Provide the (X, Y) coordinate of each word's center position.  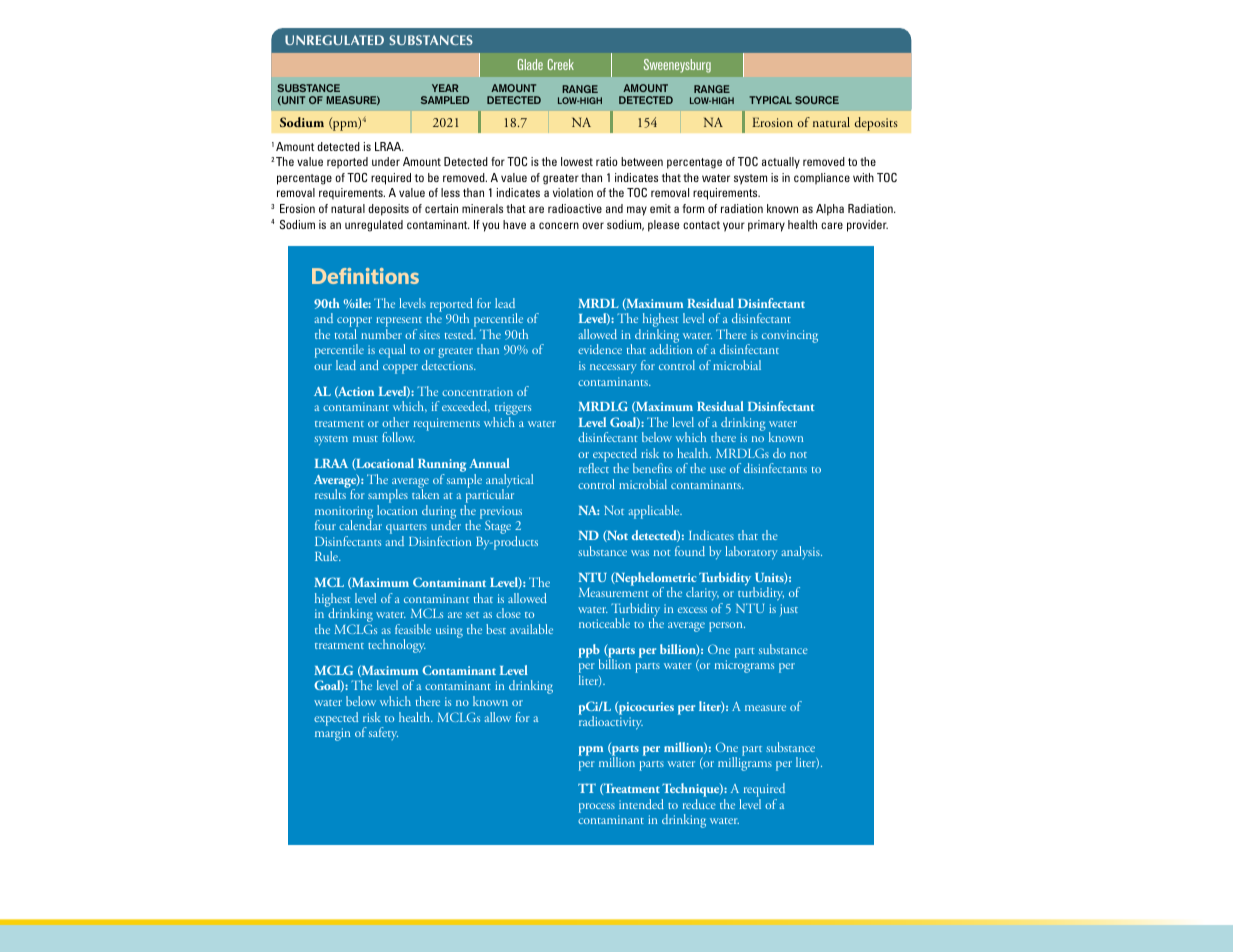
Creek (561, 64)
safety (383, 733)
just (789, 610)
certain (441, 208)
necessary (613, 369)
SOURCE (817, 100)
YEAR (445, 88)
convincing (790, 336)
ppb (589, 652)
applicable (655, 512)
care (832, 225)
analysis (802, 552)
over (593, 225)
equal (391, 352)
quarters (406, 530)
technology (397, 646)
